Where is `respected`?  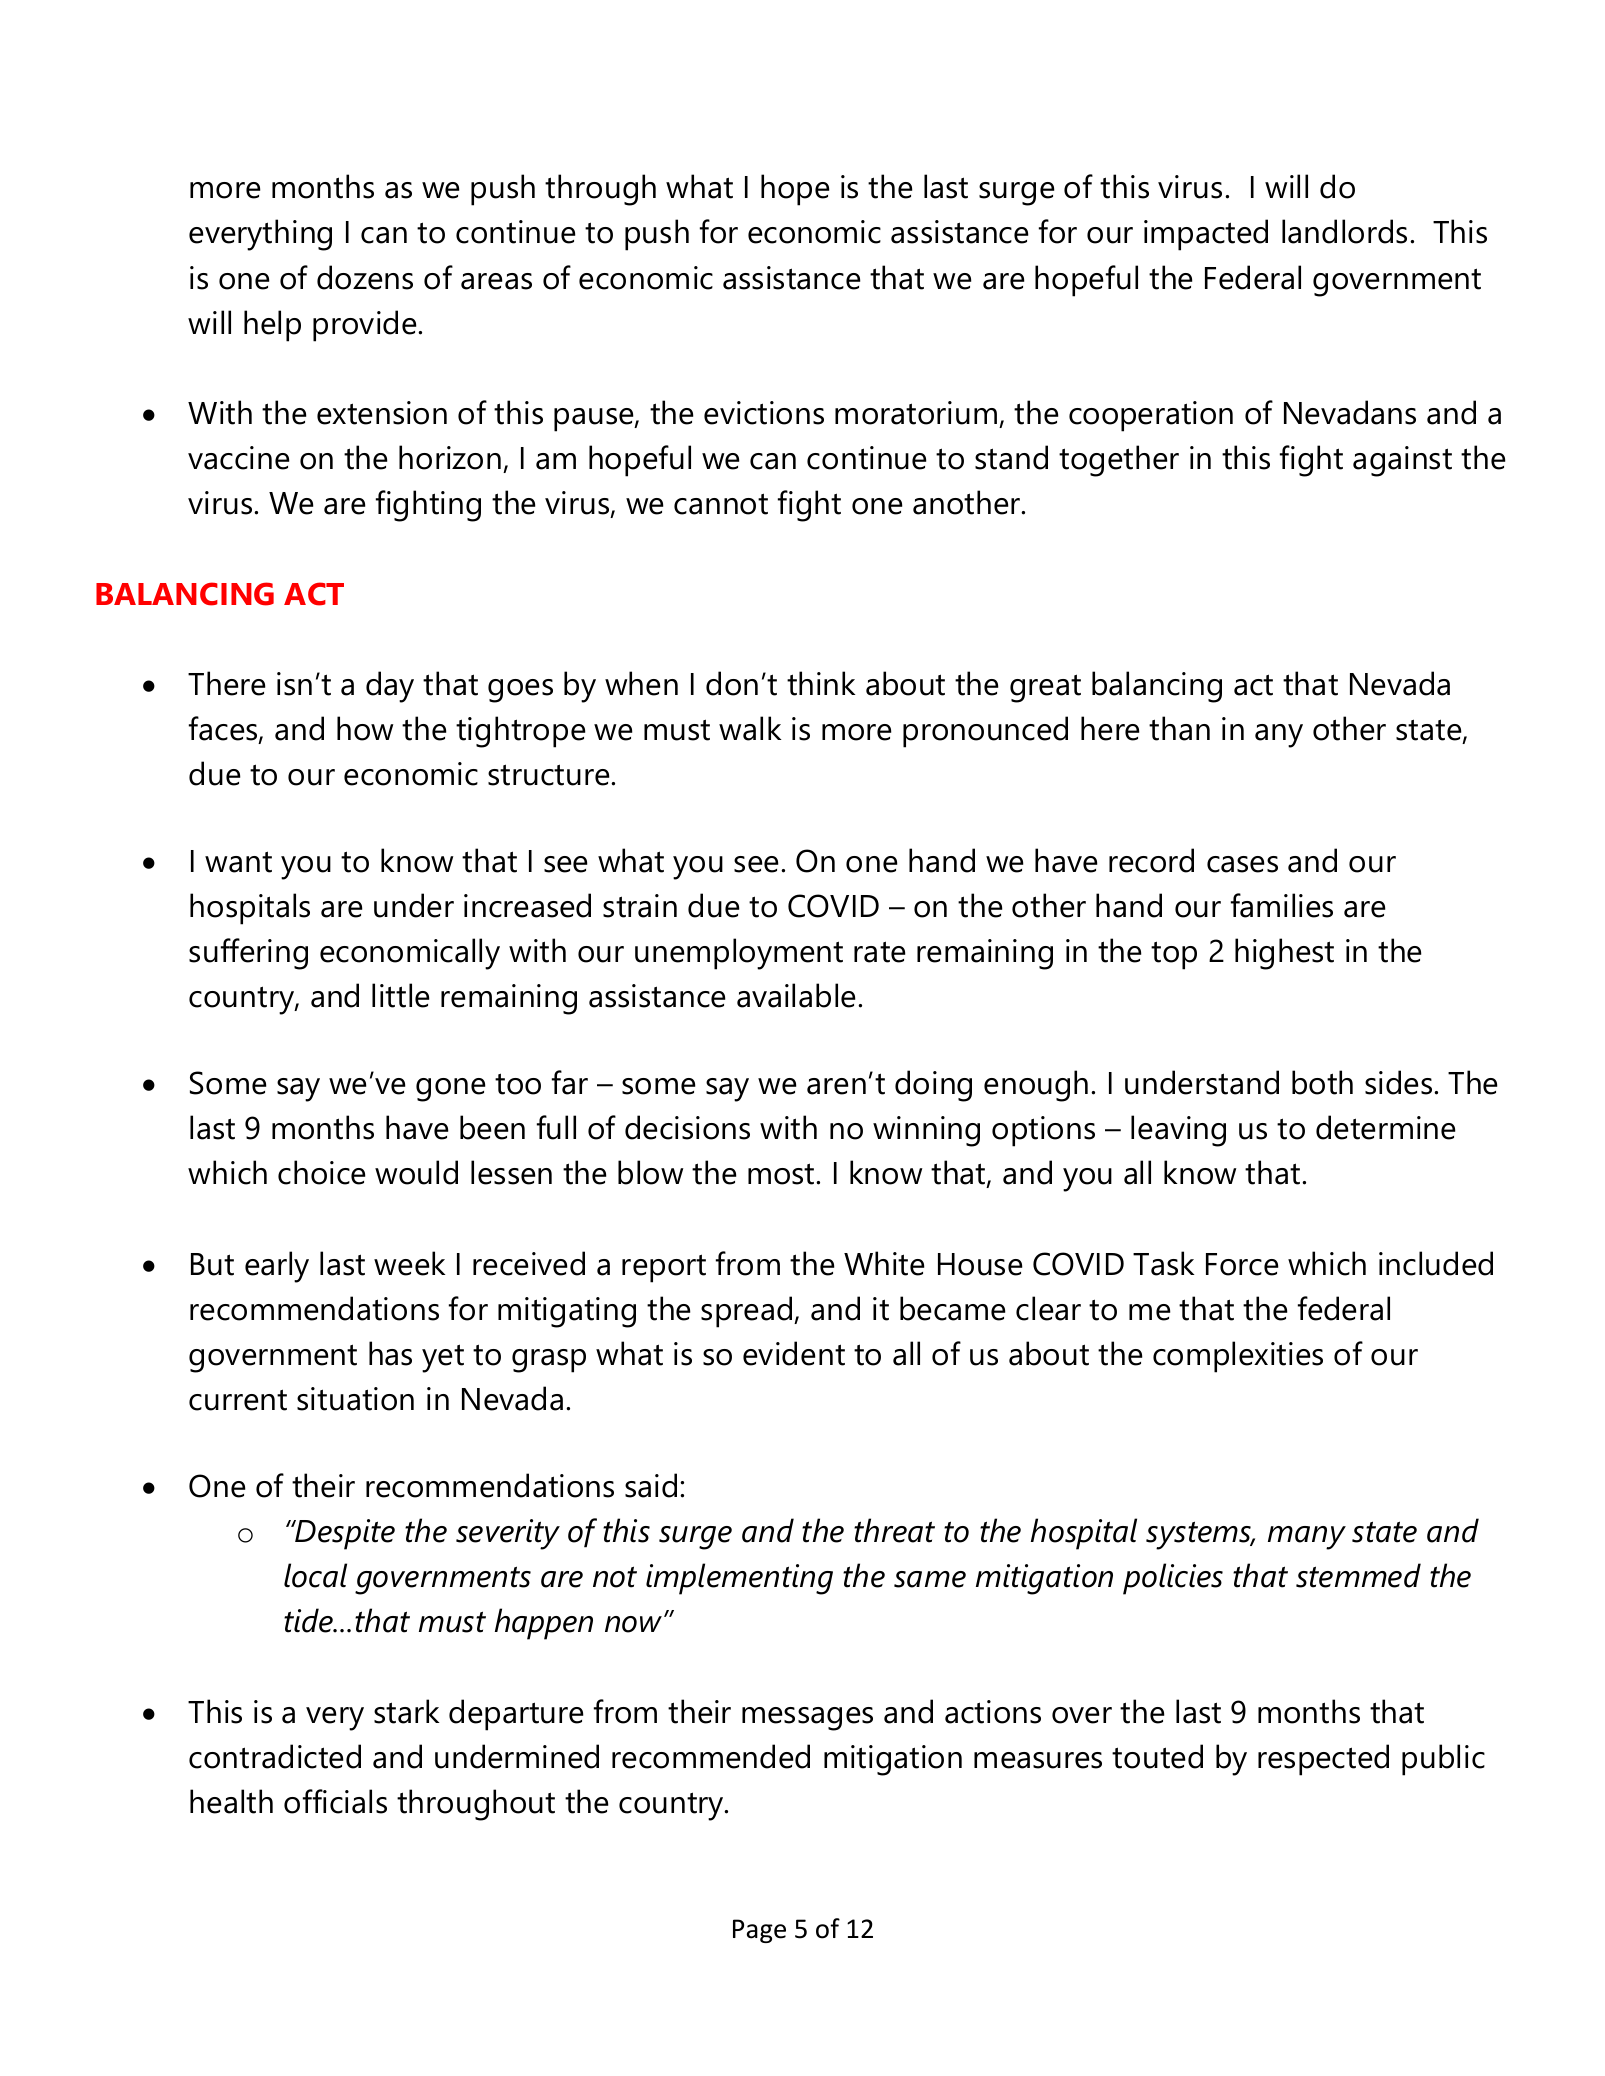
respected is located at coordinates (1323, 1760).
